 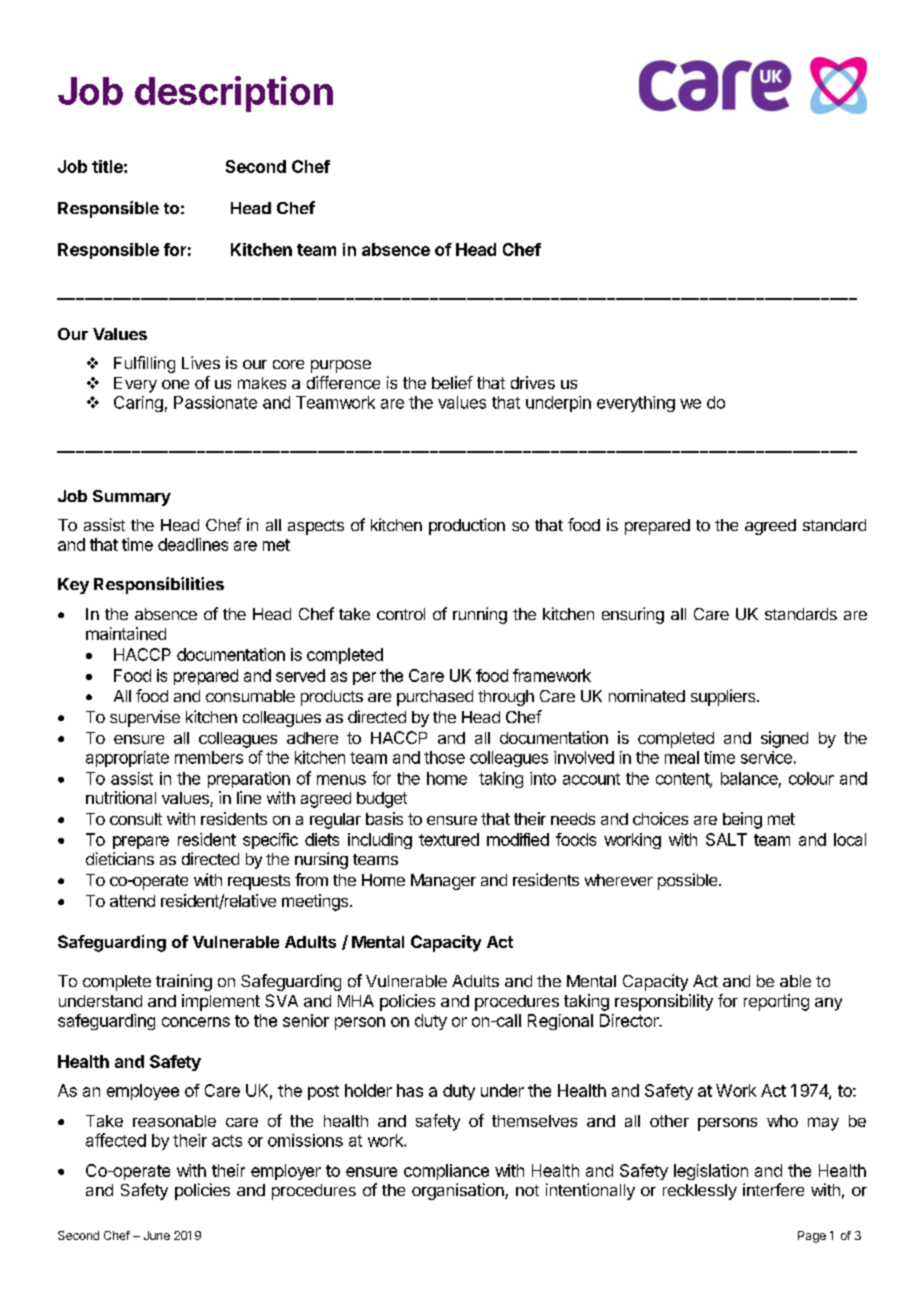 I want to click on drives, so click(x=533, y=382).
